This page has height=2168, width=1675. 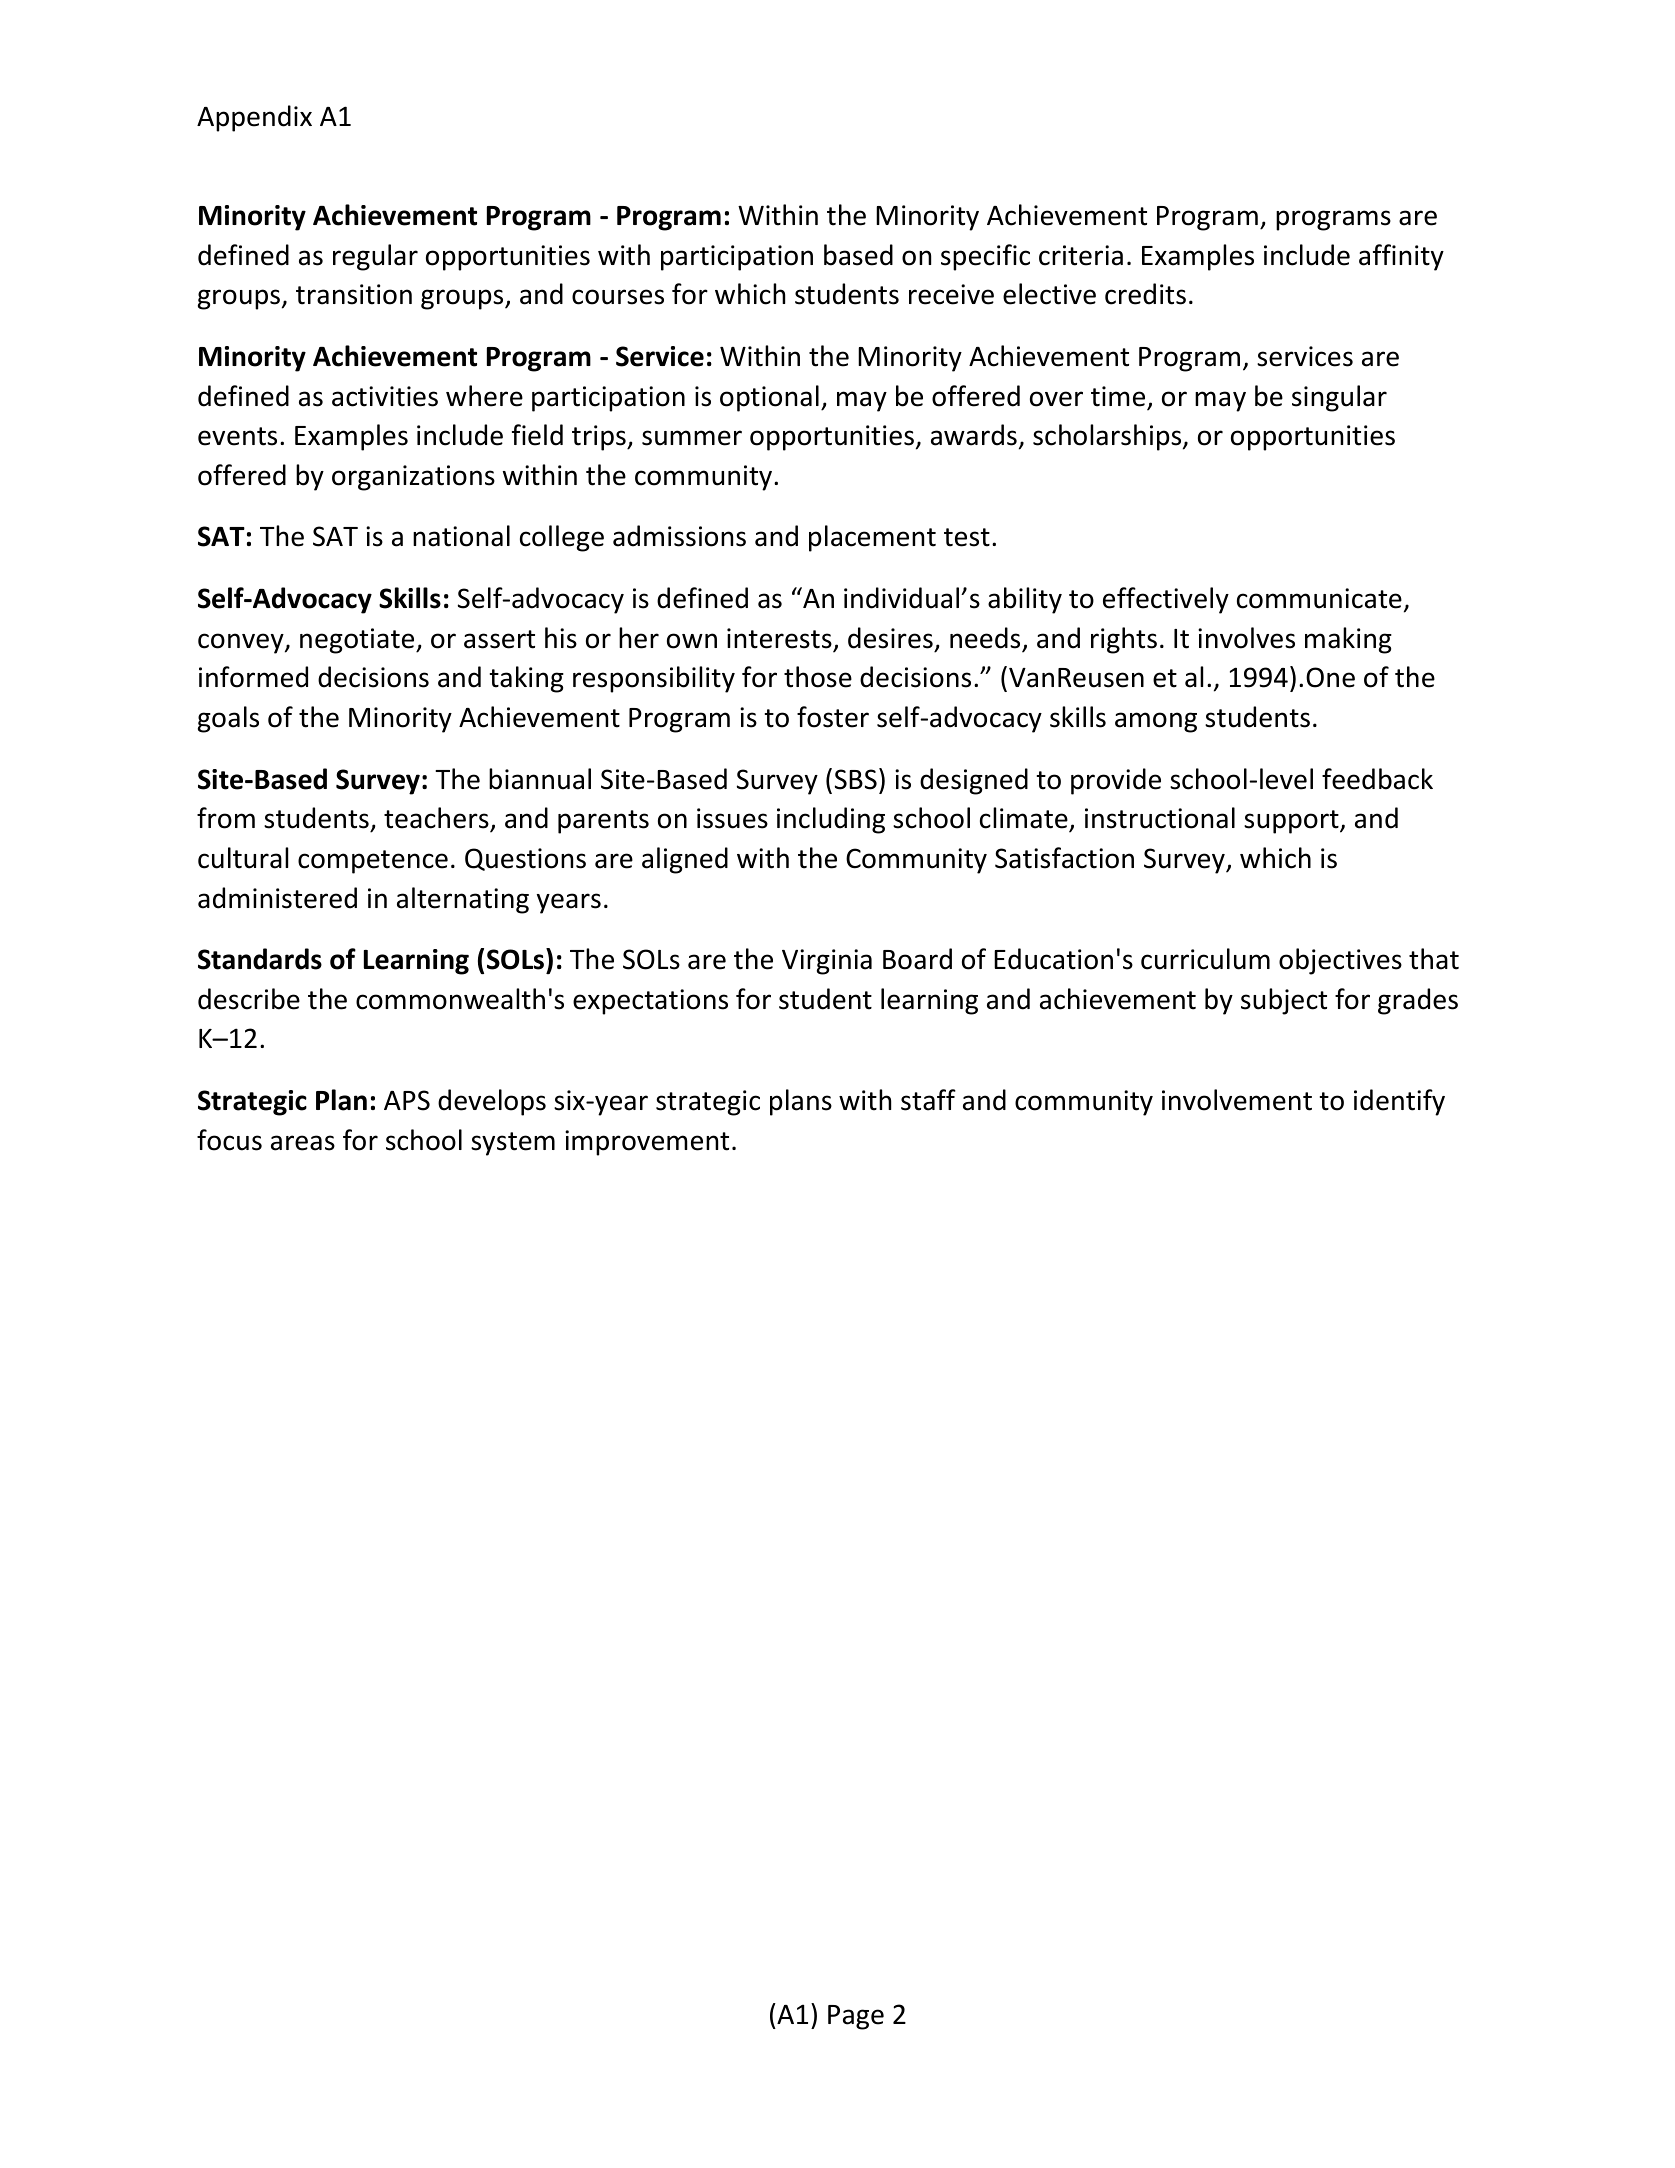 What do you see at coordinates (407, 1100) in the page?
I see `APS` at bounding box center [407, 1100].
